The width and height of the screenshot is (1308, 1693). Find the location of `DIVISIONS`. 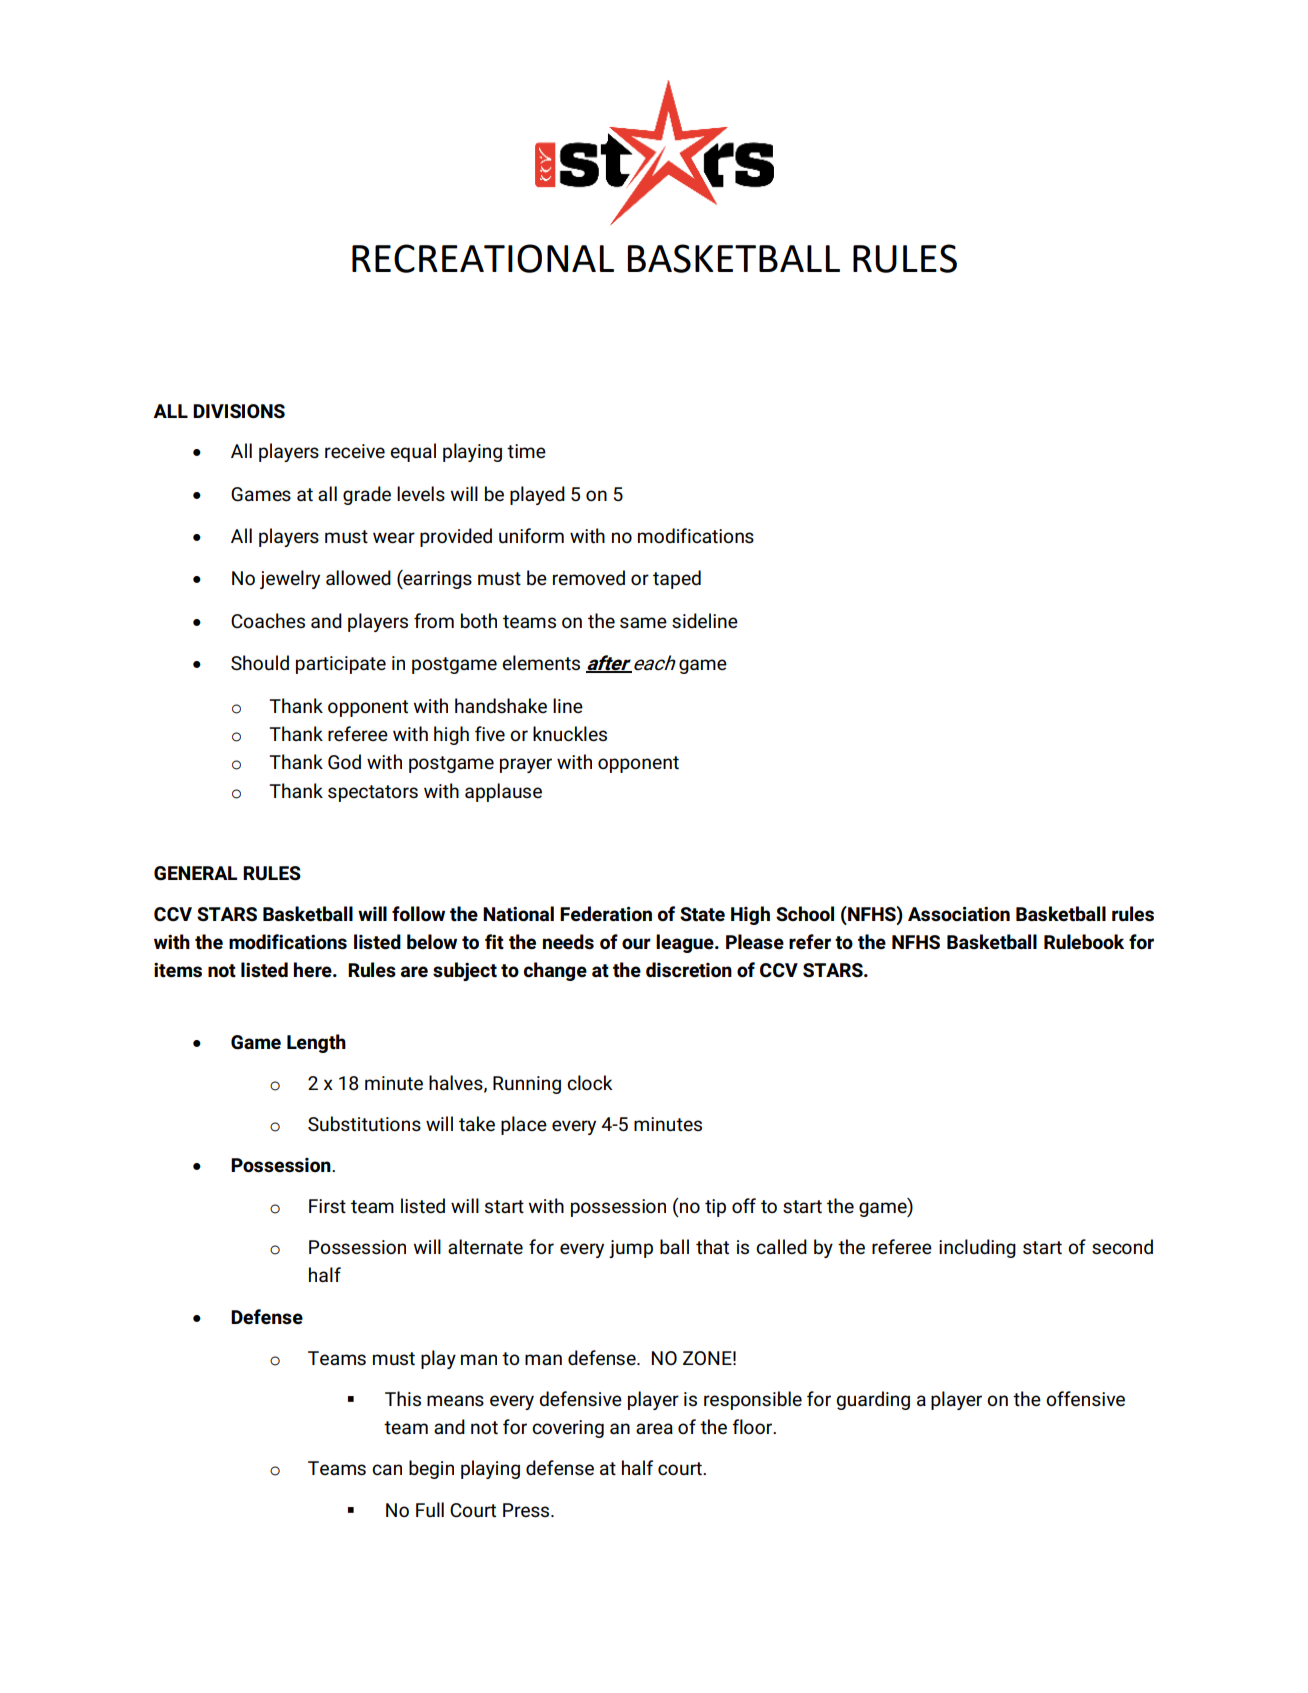

DIVISIONS is located at coordinates (239, 411).
